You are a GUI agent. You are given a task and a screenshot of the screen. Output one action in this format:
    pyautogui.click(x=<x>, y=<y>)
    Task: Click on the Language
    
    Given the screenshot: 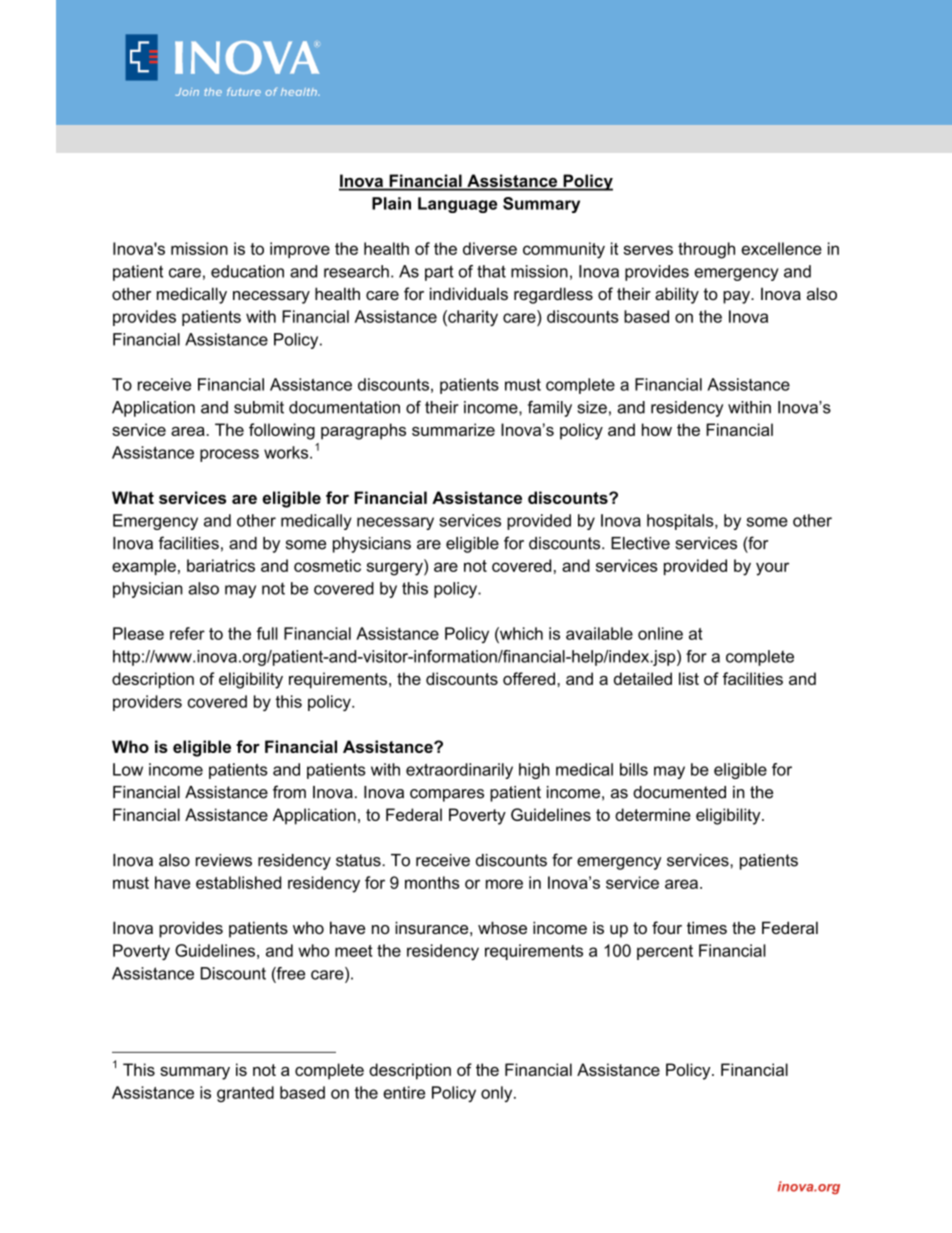 What is the action you would take?
    pyautogui.click(x=457, y=205)
